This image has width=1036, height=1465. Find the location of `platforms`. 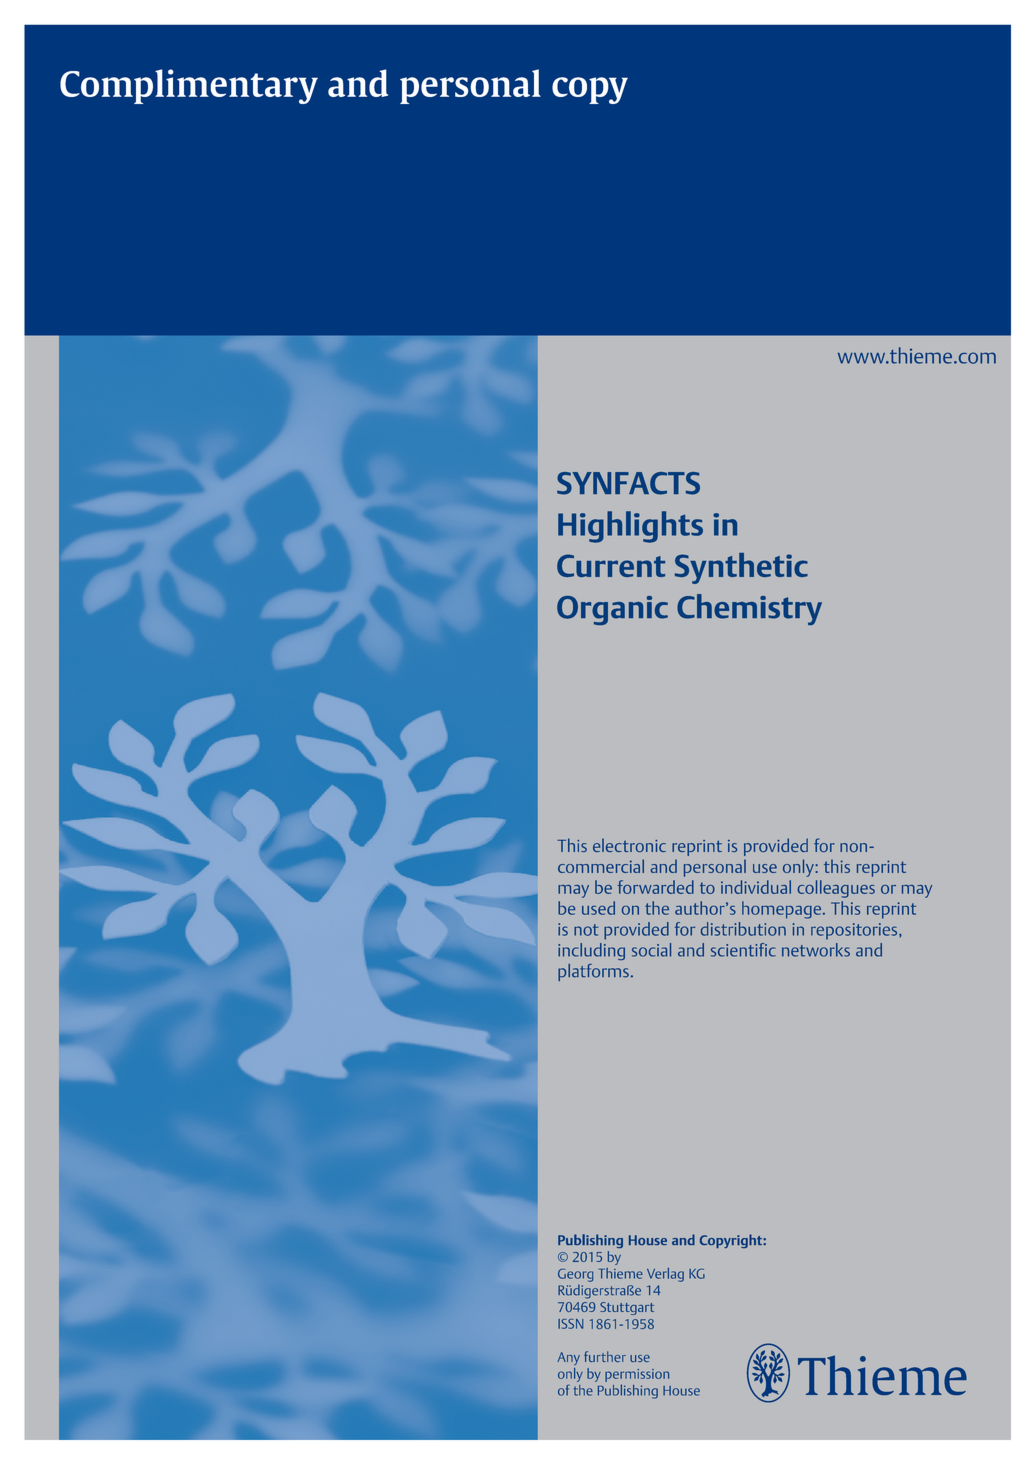

platforms is located at coordinates (593, 972).
